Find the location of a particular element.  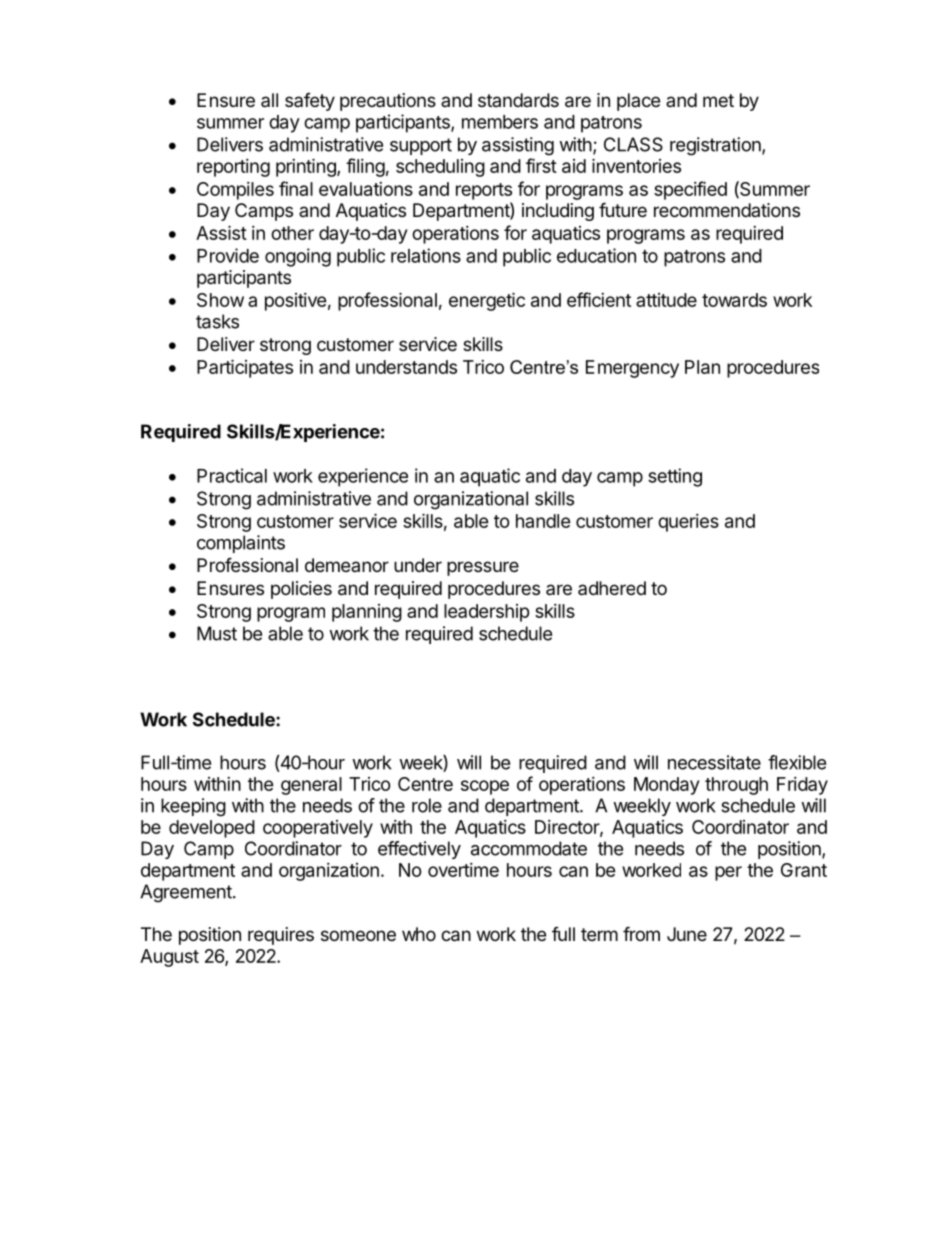

complaints is located at coordinates (241, 544).
